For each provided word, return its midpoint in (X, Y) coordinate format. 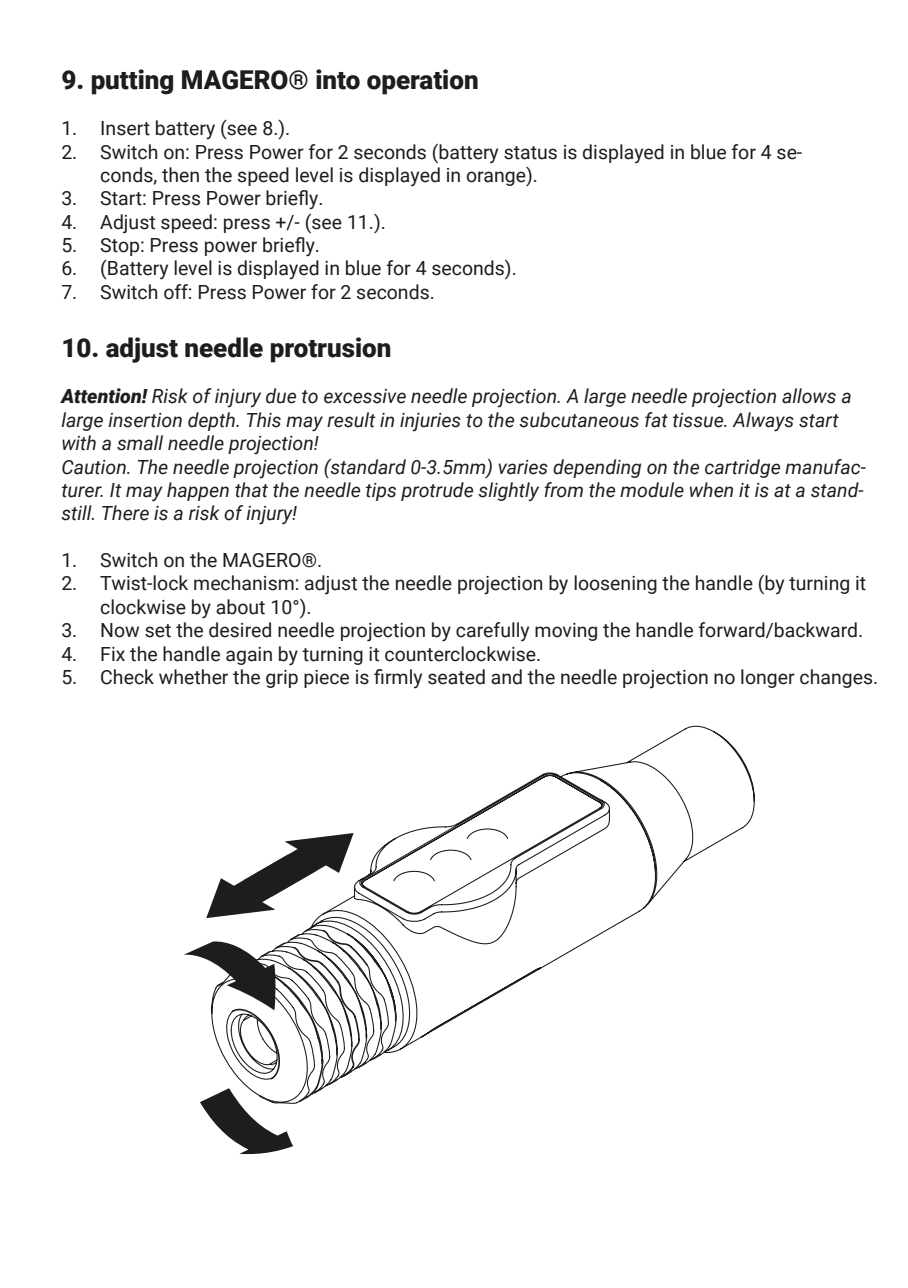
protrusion (330, 350)
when (711, 490)
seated (456, 677)
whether (193, 677)
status (530, 153)
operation (422, 82)
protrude (437, 491)
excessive (365, 396)
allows (809, 396)
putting (132, 82)
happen (198, 491)
